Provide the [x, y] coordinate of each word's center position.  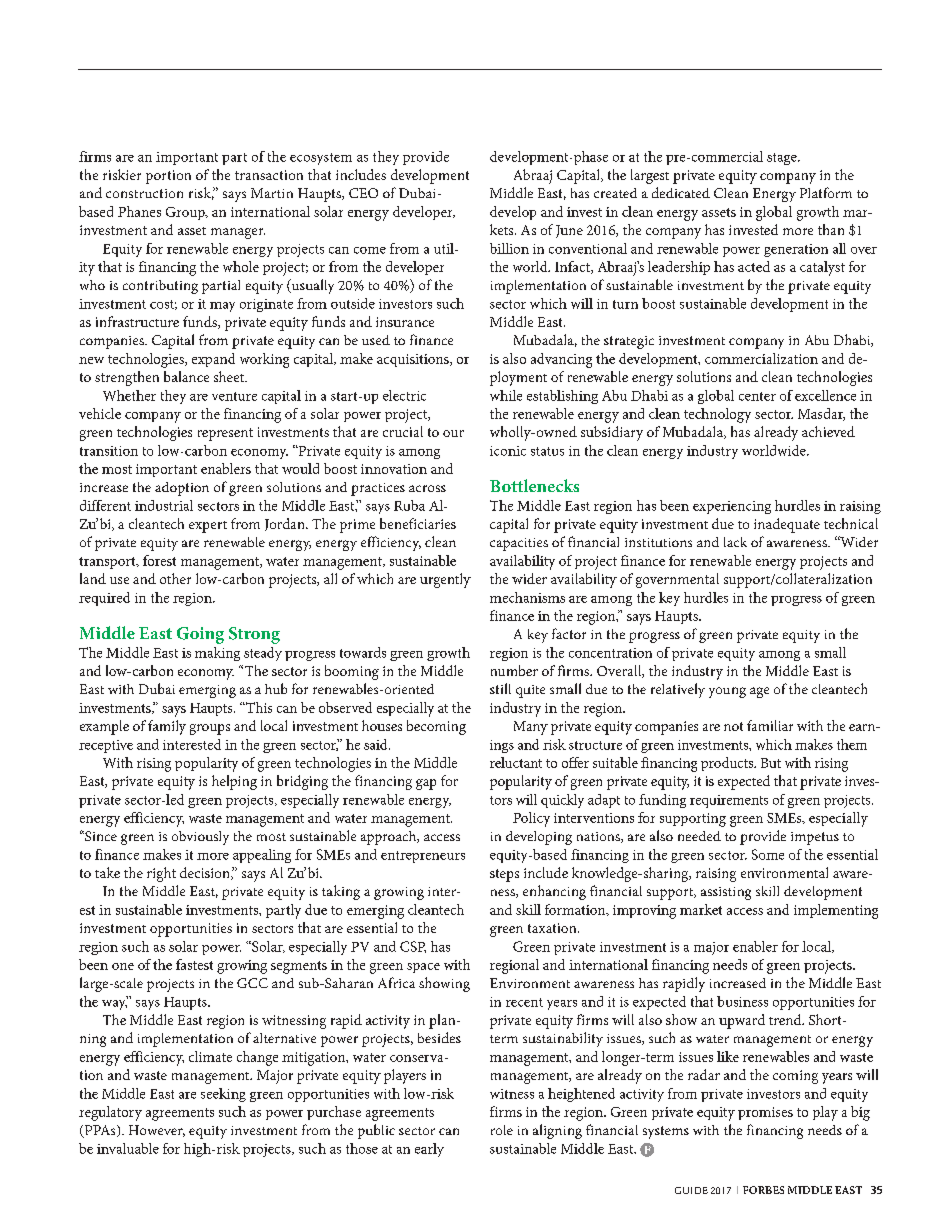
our [453, 433]
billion [509, 248]
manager [238, 233]
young [727, 692]
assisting [726, 893]
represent [225, 434]
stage [783, 159]
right [161, 874]
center [757, 396]
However [157, 1131]
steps [504, 875]
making [217, 654]
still [500, 688]
